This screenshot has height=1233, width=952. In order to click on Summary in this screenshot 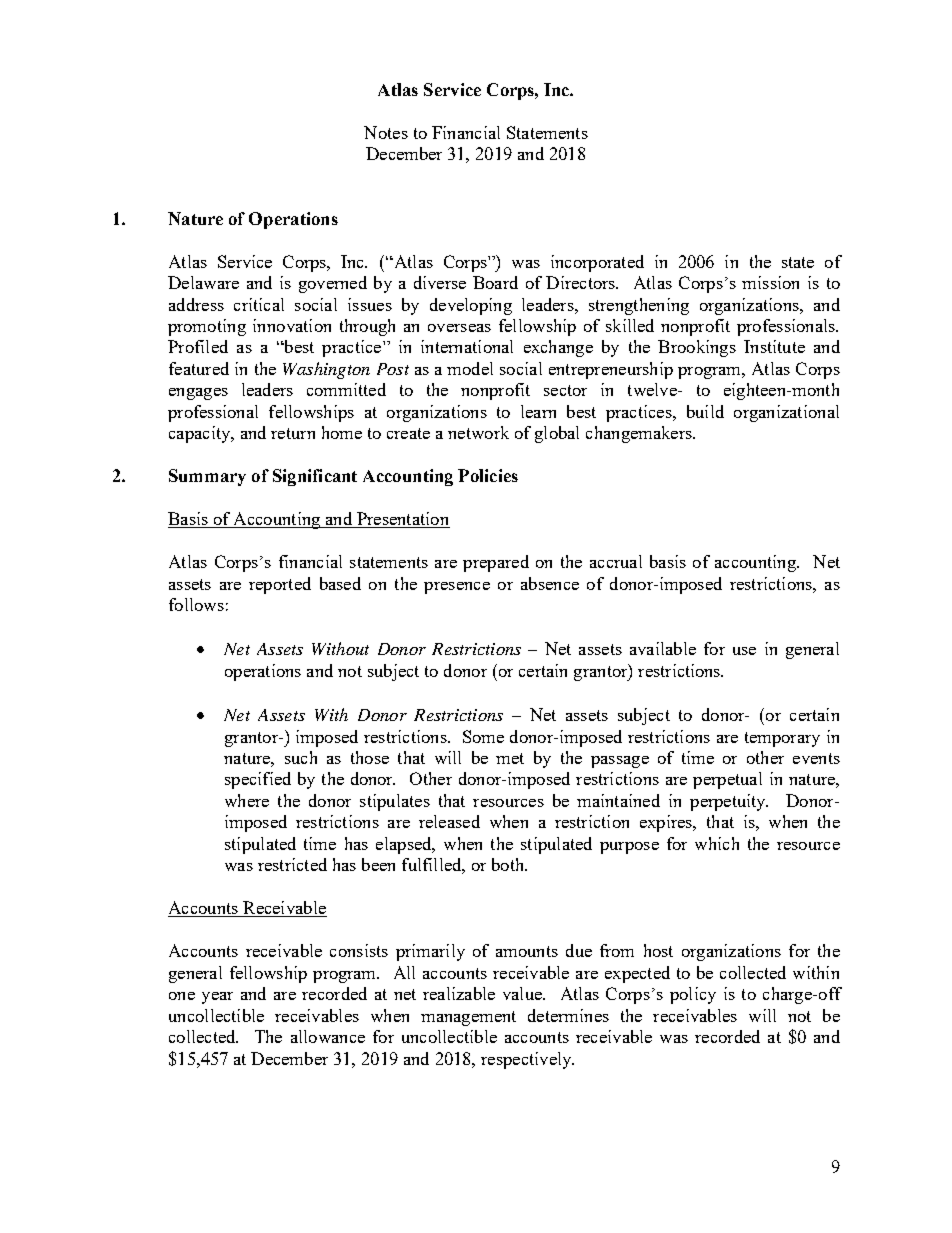, I will do `click(207, 477)`.
